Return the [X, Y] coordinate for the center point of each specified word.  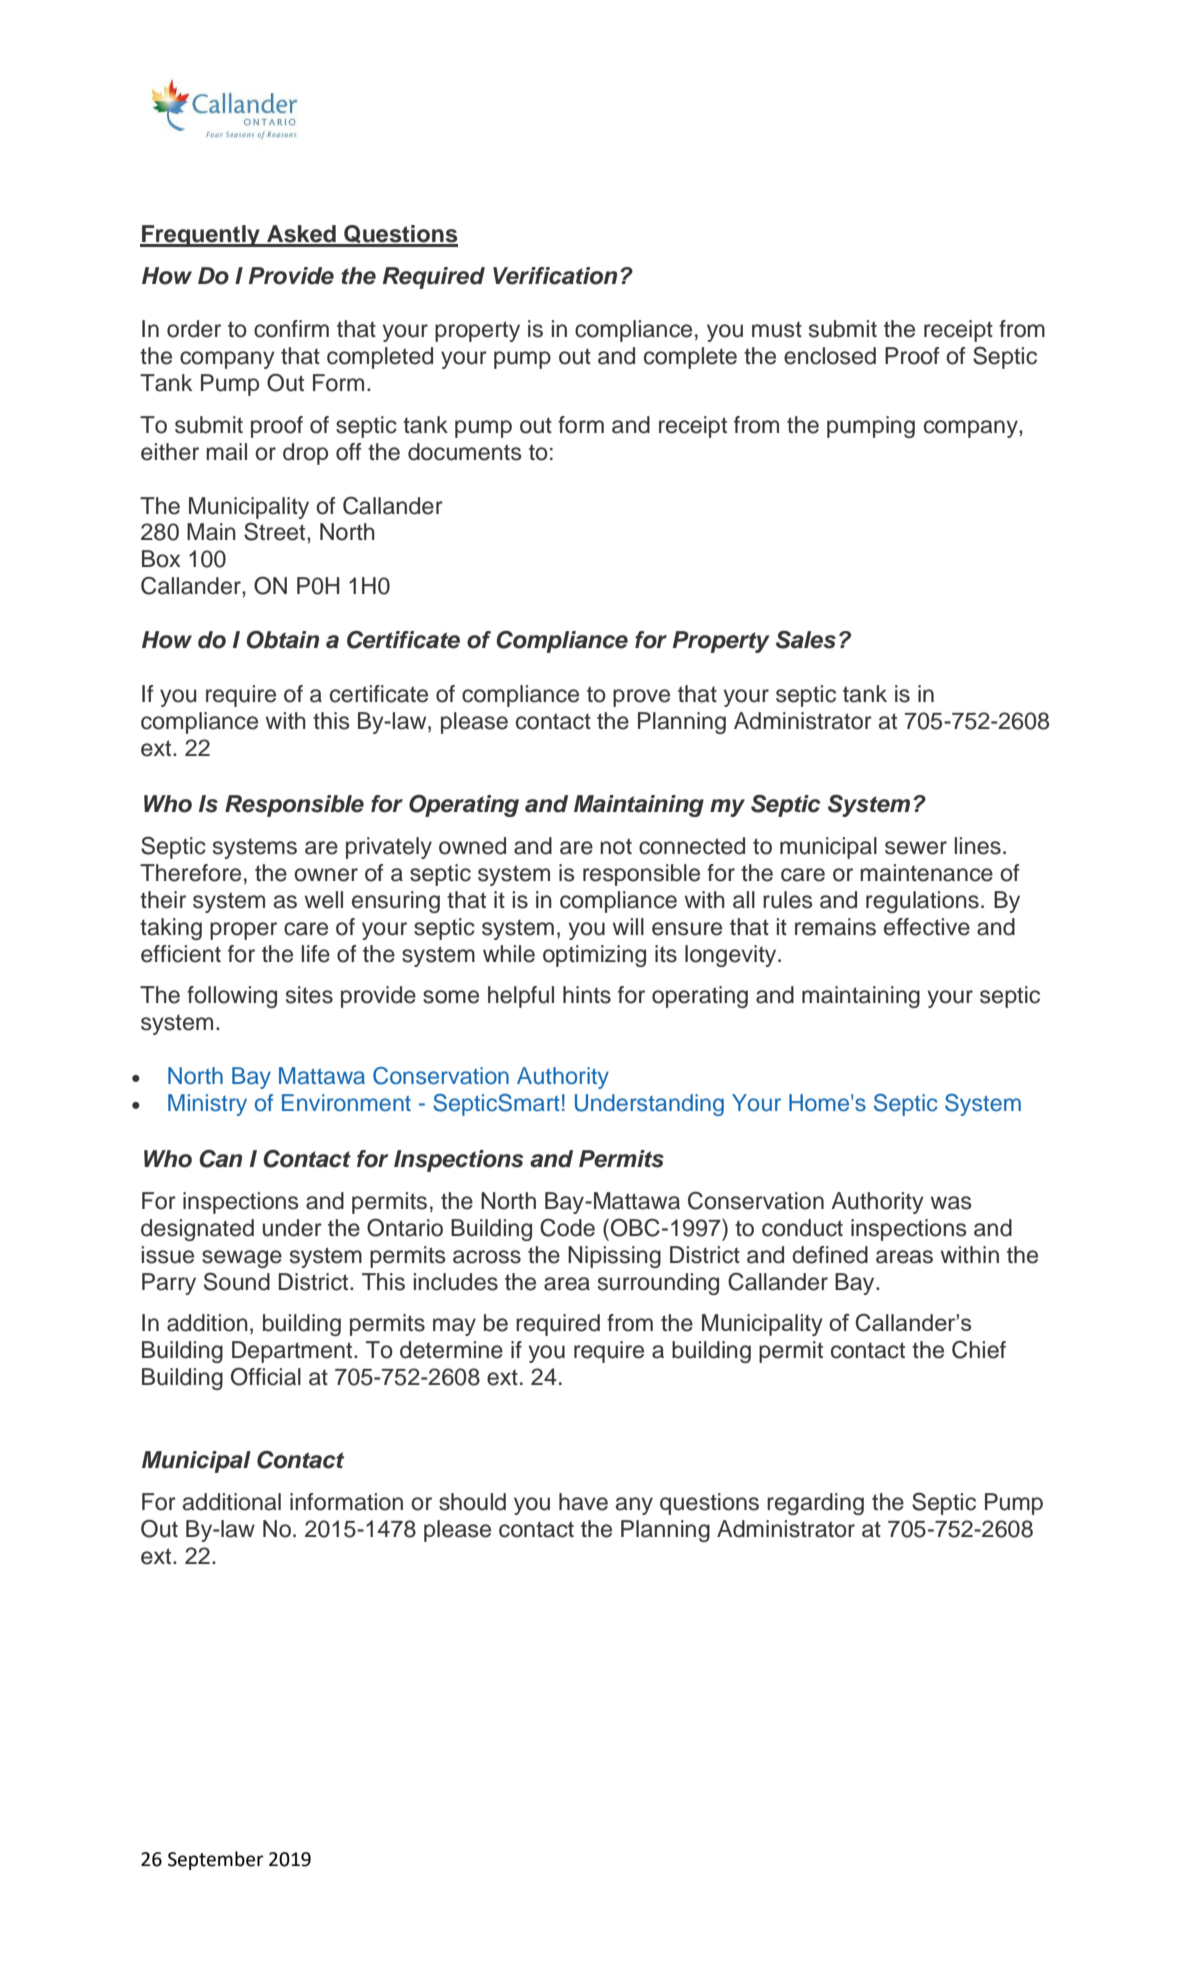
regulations [922, 902]
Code [567, 1227]
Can [220, 1159]
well [324, 900]
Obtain [282, 639]
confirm [291, 329]
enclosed [830, 356]
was [951, 1203]
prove [641, 698]
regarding [815, 1504]
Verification [555, 276]
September [216, 1860]
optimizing [594, 956]
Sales [806, 639]
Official [266, 1376]
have [583, 1502]
